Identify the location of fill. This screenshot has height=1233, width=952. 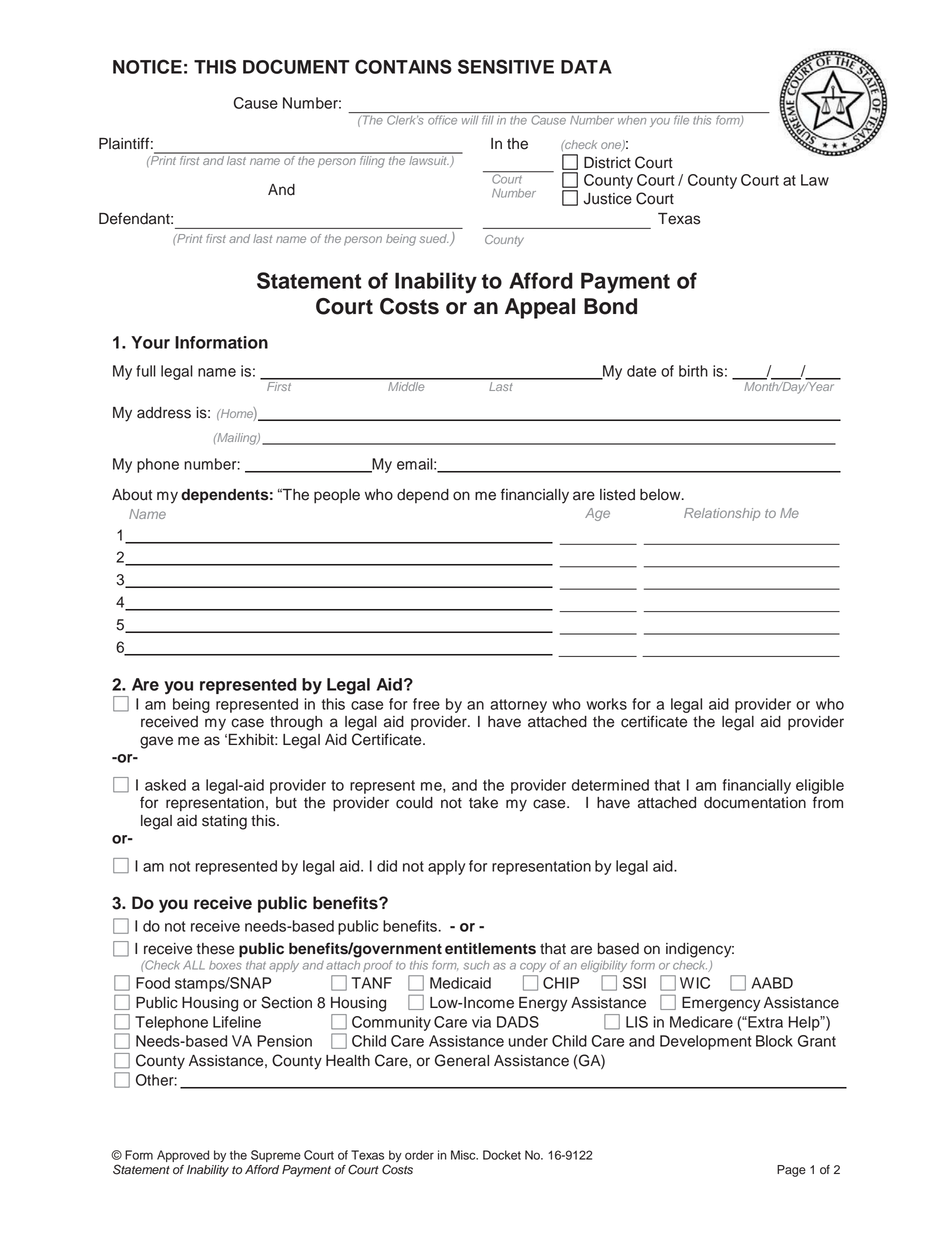
(488, 119).
